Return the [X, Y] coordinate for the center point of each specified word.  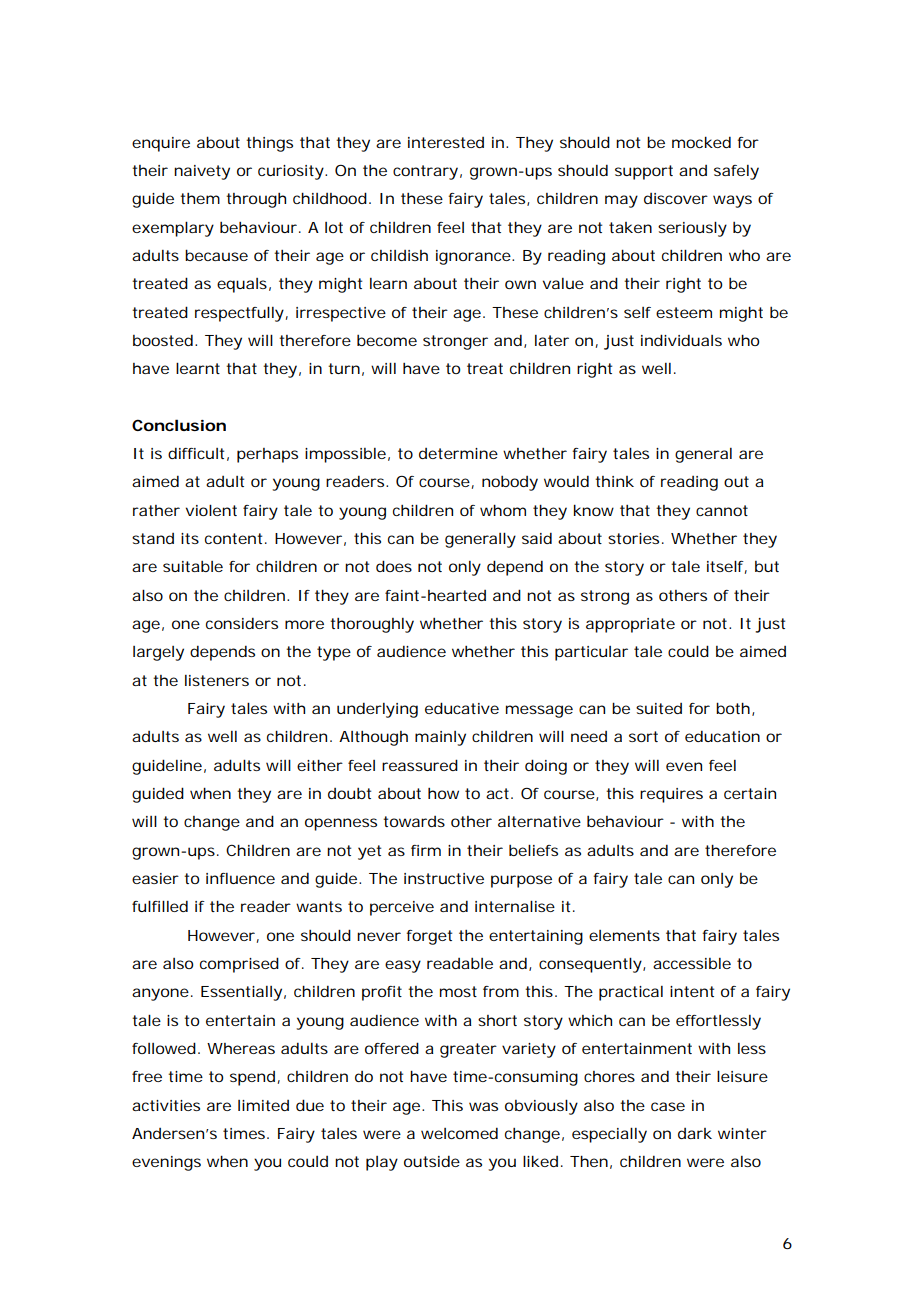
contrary [427, 172]
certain [750, 793]
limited [263, 1105]
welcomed [459, 1133]
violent [211, 510]
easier [155, 878]
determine [458, 453]
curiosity [292, 172]
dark [695, 1133]
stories [636, 538]
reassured [420, 765]
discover [676, 198]
